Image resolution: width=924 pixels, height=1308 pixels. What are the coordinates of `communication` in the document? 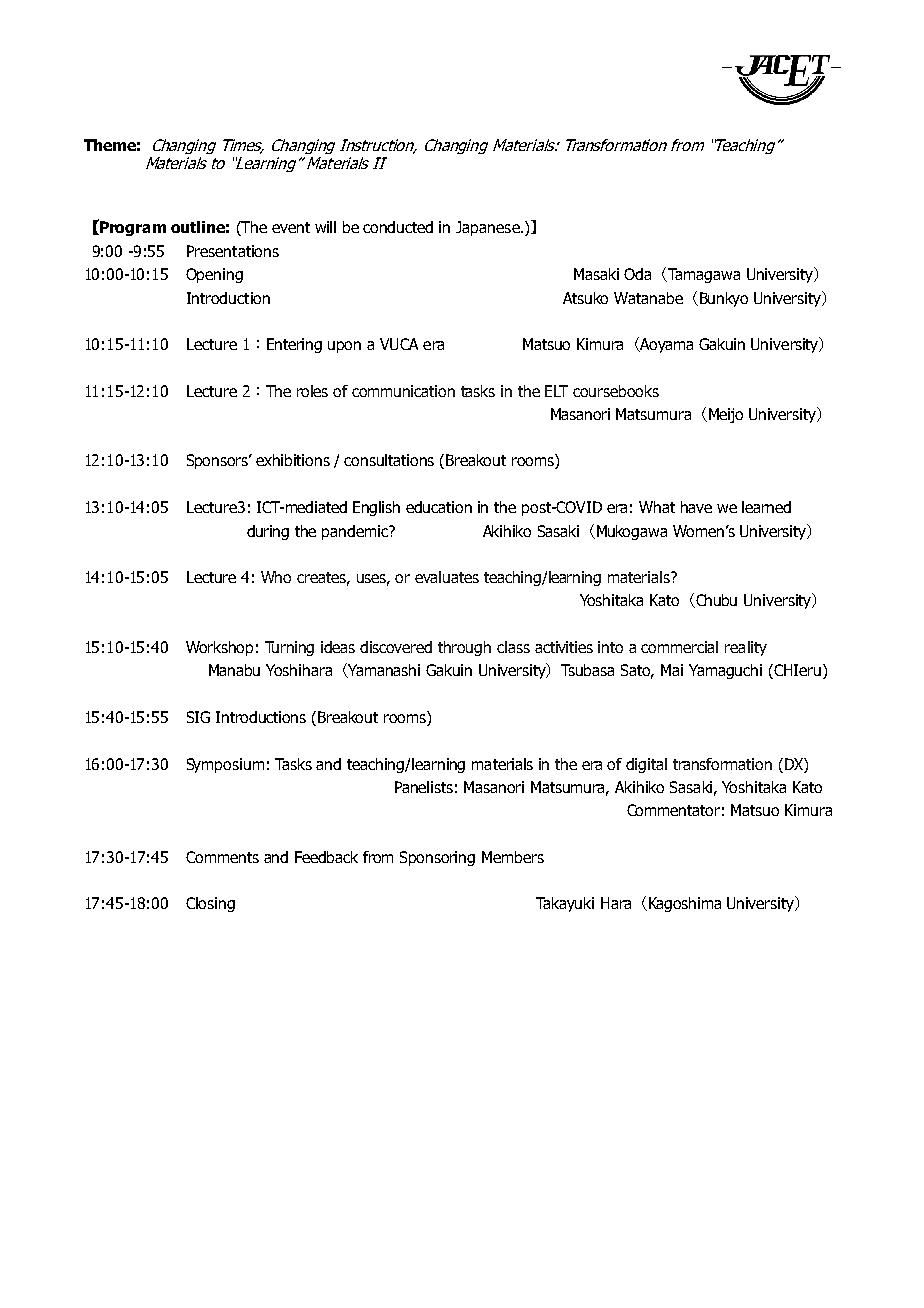 It's located at (403, 391).
